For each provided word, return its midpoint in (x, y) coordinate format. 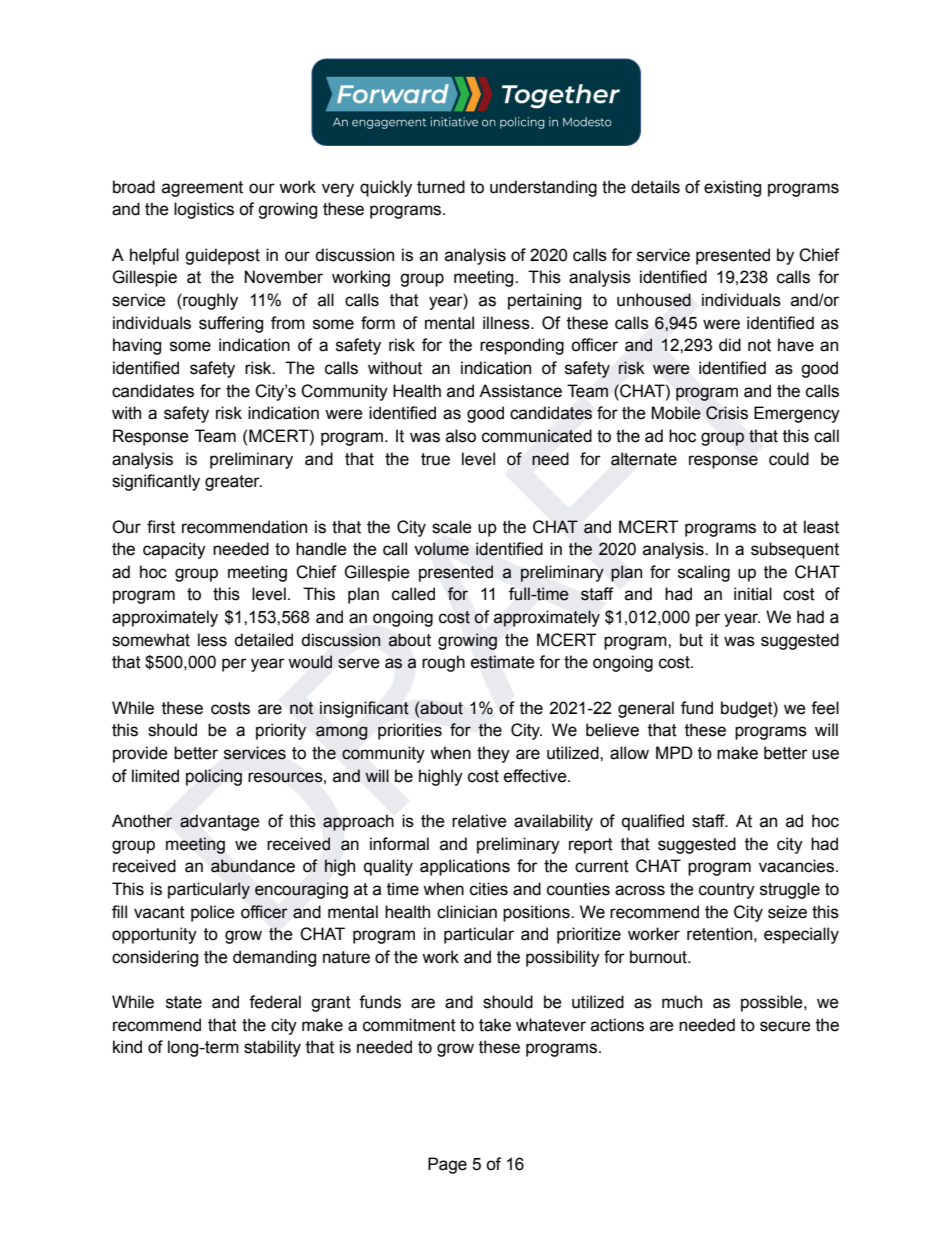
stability (272, 1048)
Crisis (727, 413)
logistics (204, 210)
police (213, 913)
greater (233, 483)
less (212, 640)
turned (441, 187)
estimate (503, 662)
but (691, 640)
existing (732, 188)
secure (785, 1026)
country (727, 891)
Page (447, 1165)
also (461, 436)
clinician (467, 912)
